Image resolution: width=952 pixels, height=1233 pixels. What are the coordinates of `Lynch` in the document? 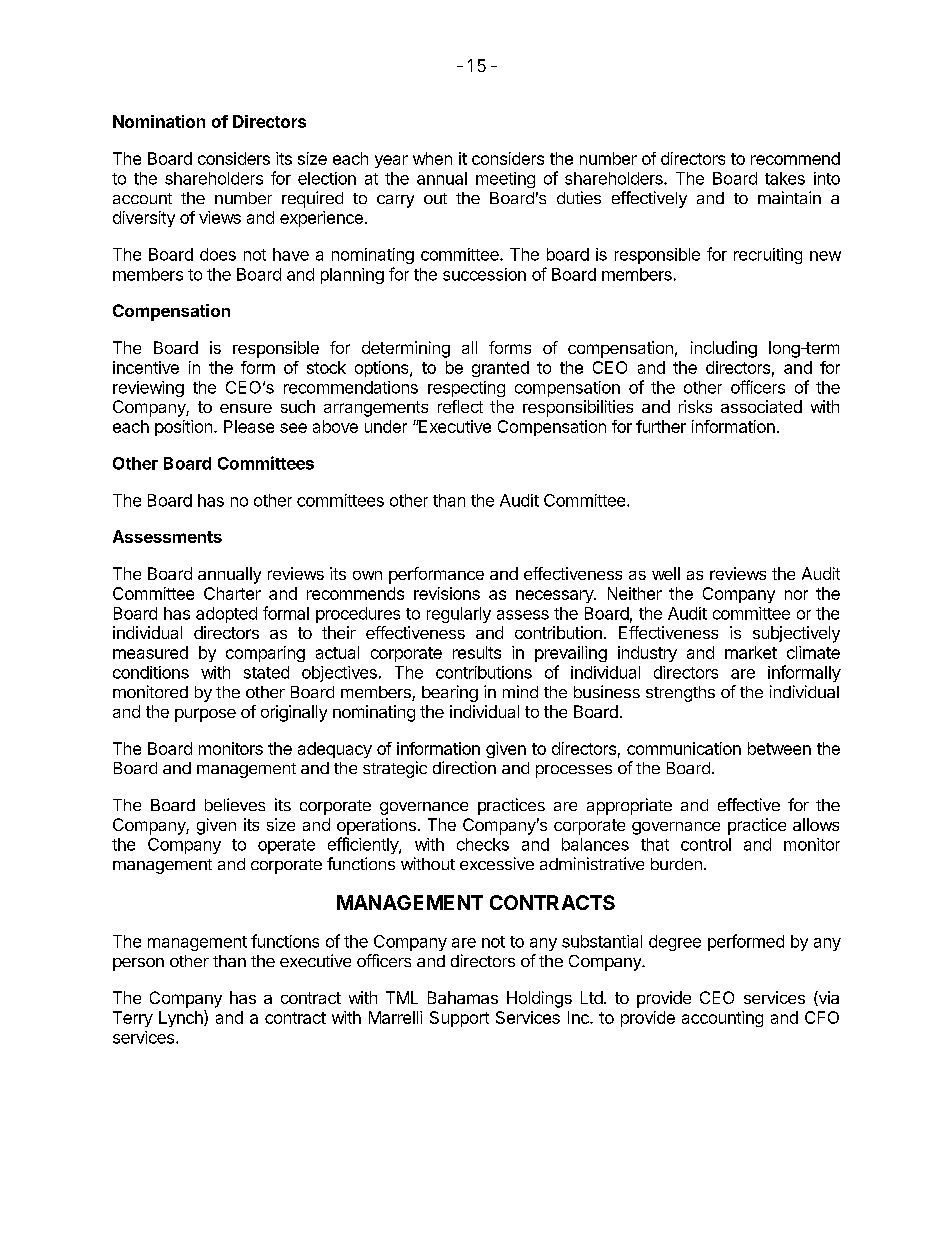 It's located at (182, 1018).
